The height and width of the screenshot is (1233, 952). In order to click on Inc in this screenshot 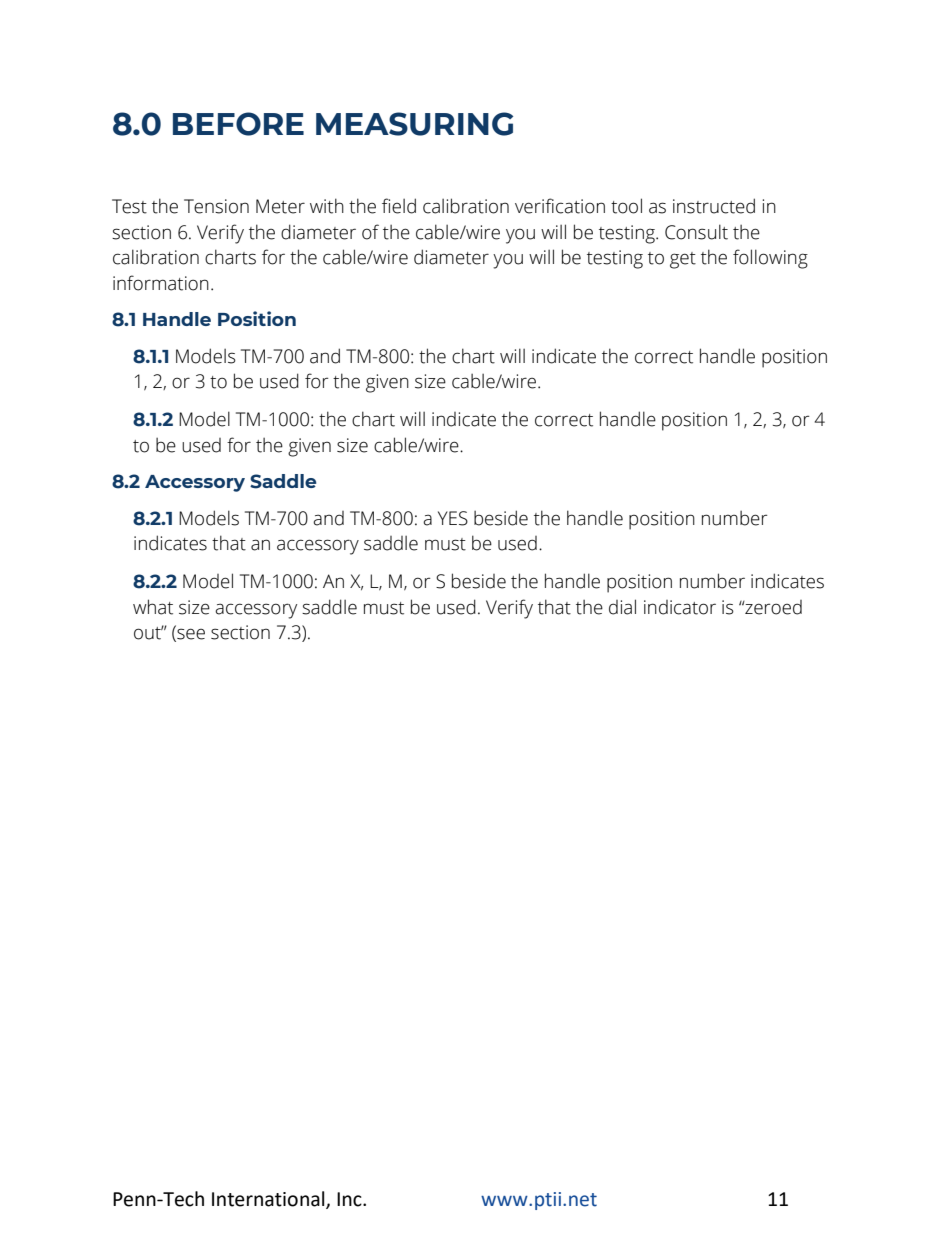, I will do `click(350, 1199)`.
